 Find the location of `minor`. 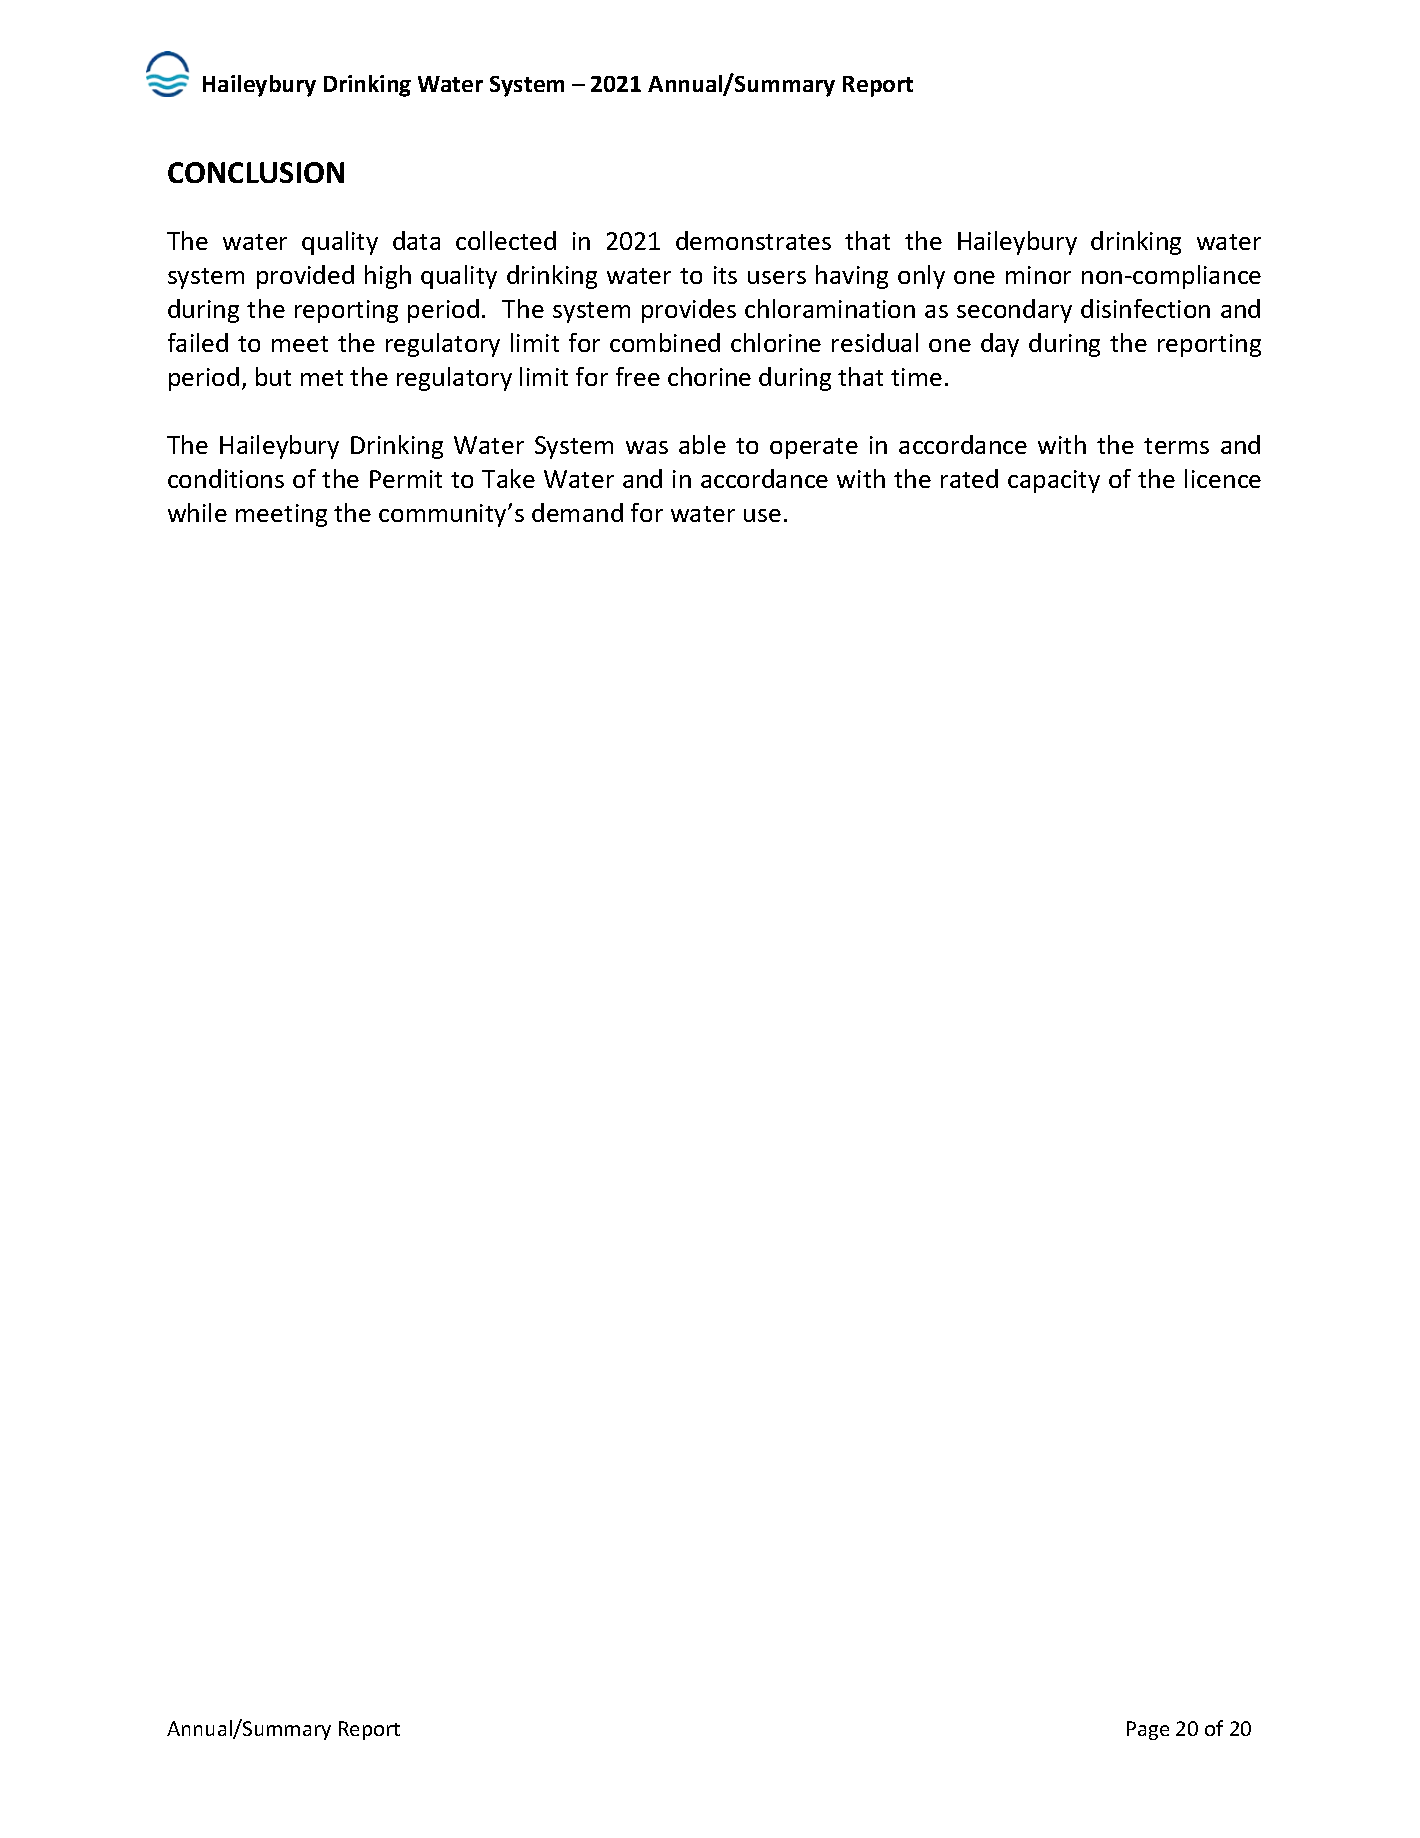

minor is located at coordinates (1038, 275).
